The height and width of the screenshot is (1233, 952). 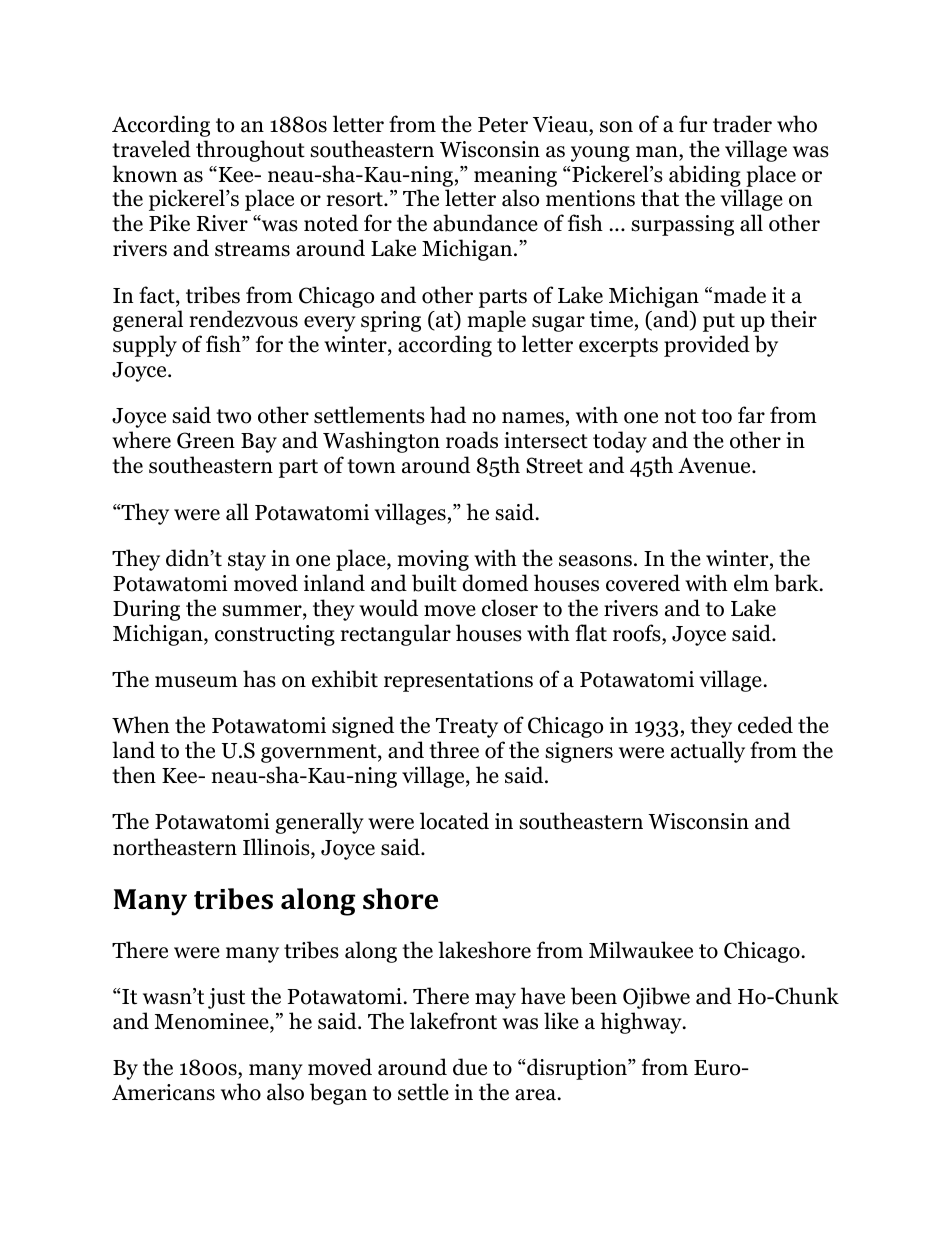 What do you see at coordinates (233, 416) in the screenshot?
I see `two` at bounding box center [233, 416].
